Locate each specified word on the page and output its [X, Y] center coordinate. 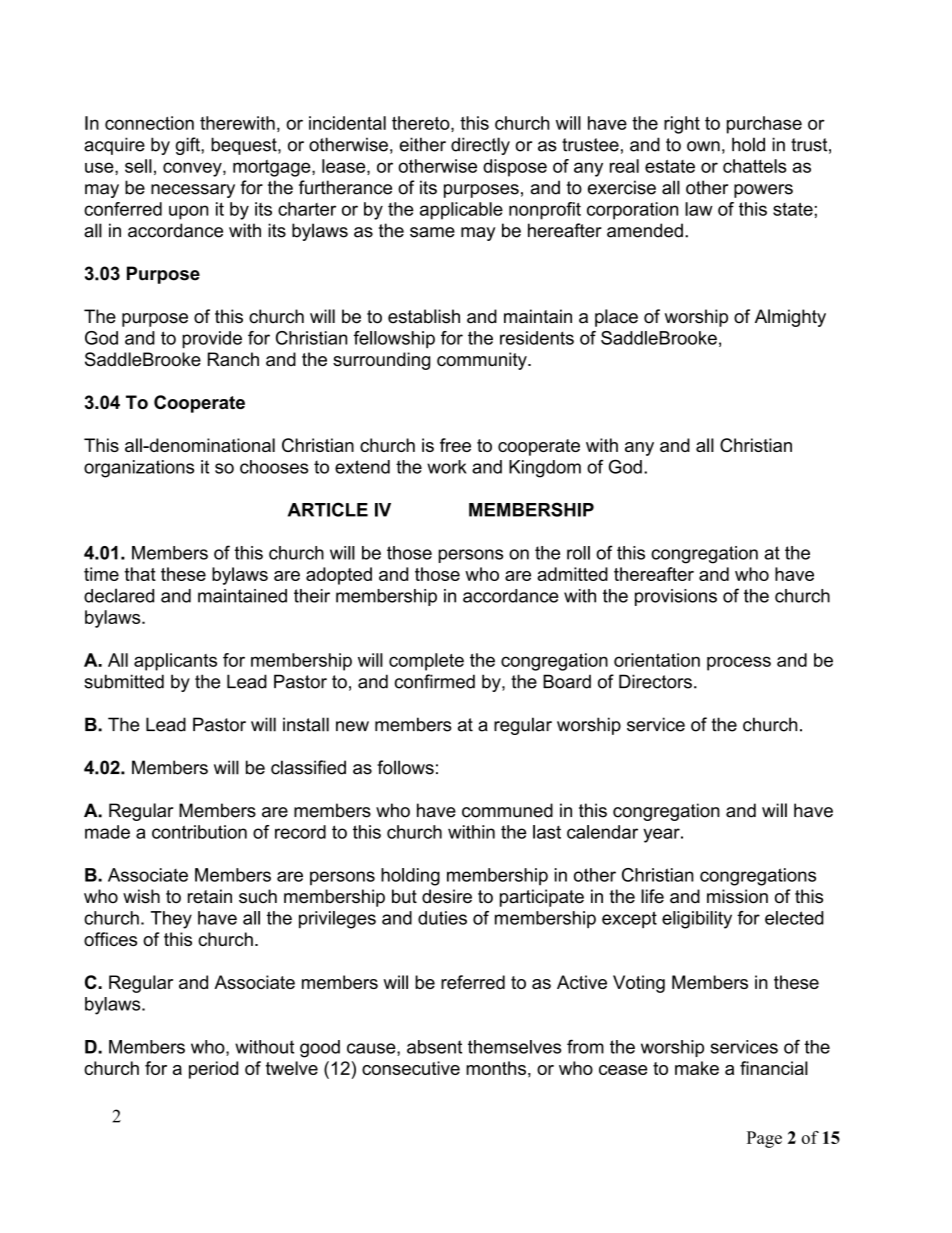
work [447, 467]
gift [189, 146]
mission [737, 896]
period [213, 1070]
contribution [199, 832]
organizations [139, 469]
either [422, 144]
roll [578, 553]
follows [405, 767]
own [703, 146]
